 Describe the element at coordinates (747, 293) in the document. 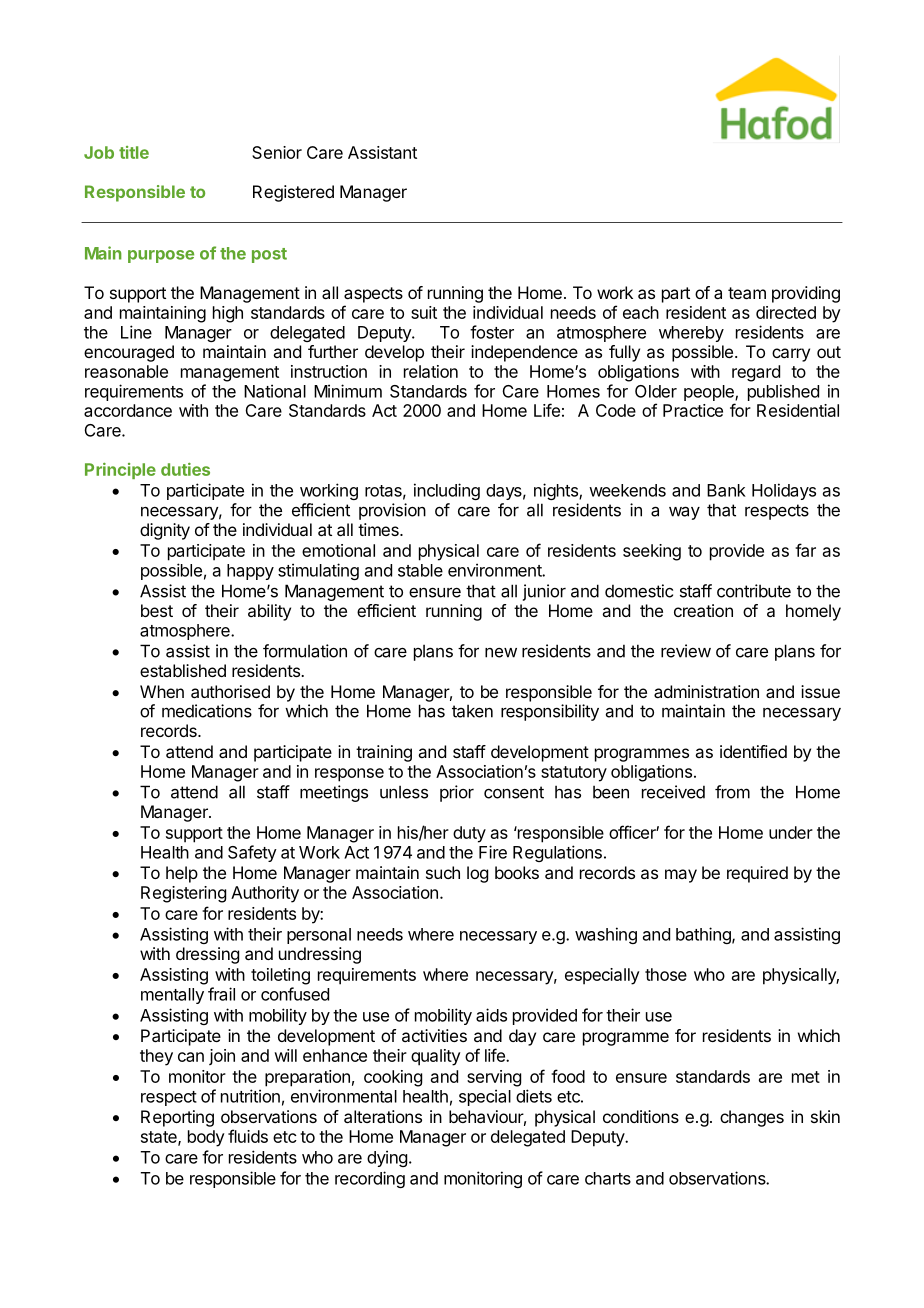

I see `team` at that location.
